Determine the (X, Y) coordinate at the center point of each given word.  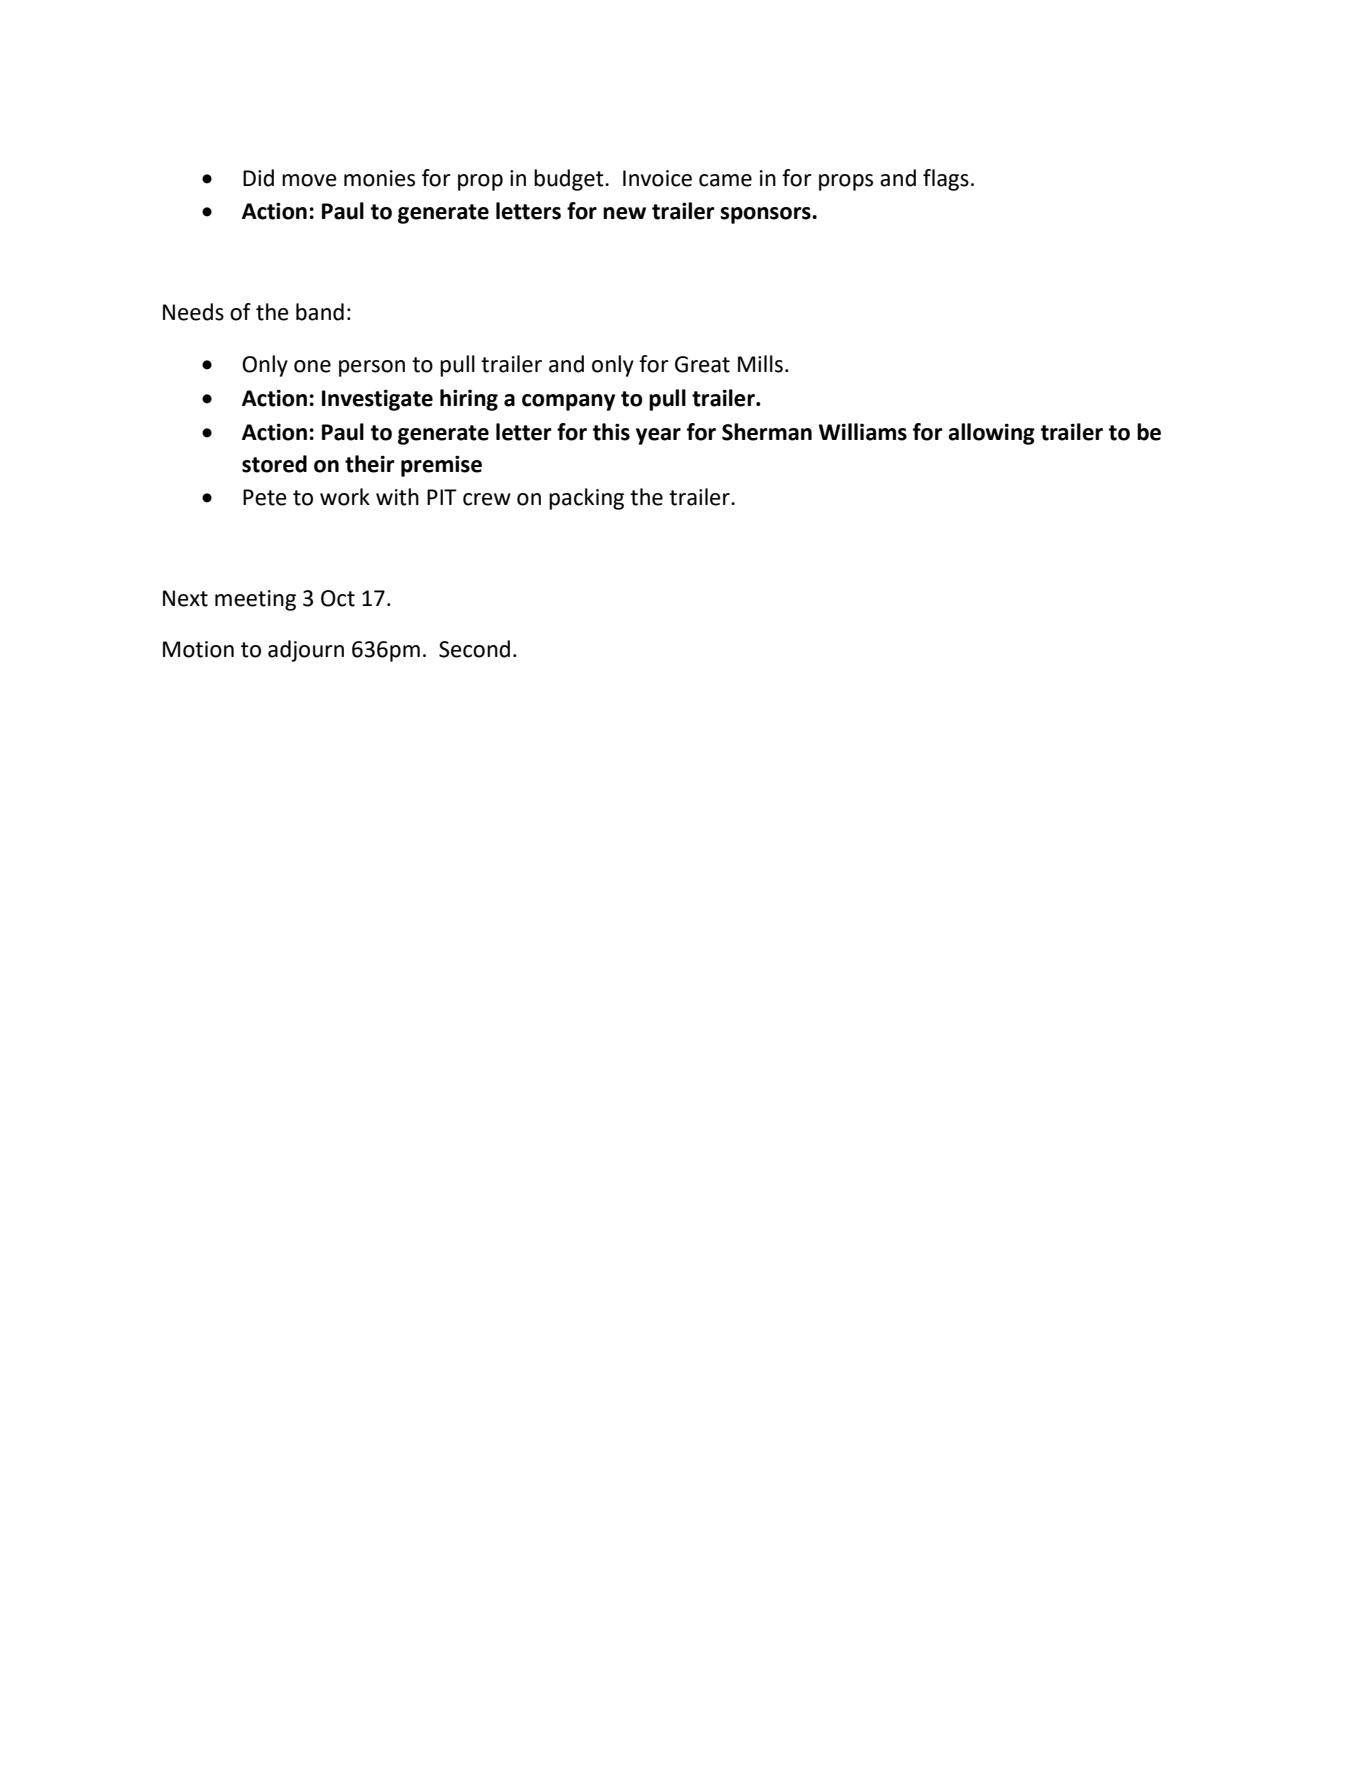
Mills (760, 364)
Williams (863, 432)
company (568, 402)
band (320, 312)
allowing (991, 434)
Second (474, 649)
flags (946, 180)
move (309, 180)
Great (702, 364)
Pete (265, 497)
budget (570, 180)
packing (586, 499)
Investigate (377, 400)
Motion (198, 649)
